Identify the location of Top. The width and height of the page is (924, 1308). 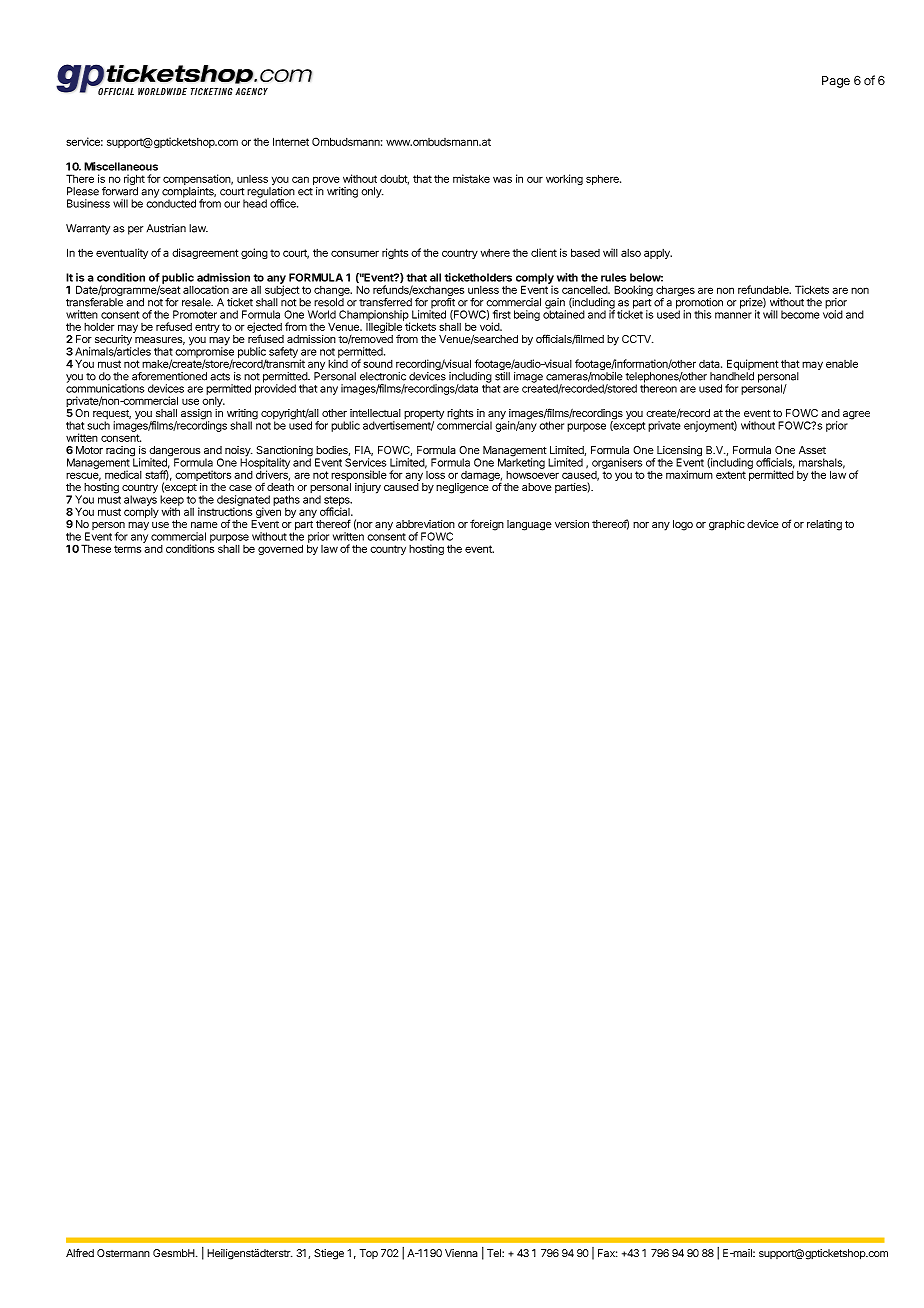
(369, 1254).
